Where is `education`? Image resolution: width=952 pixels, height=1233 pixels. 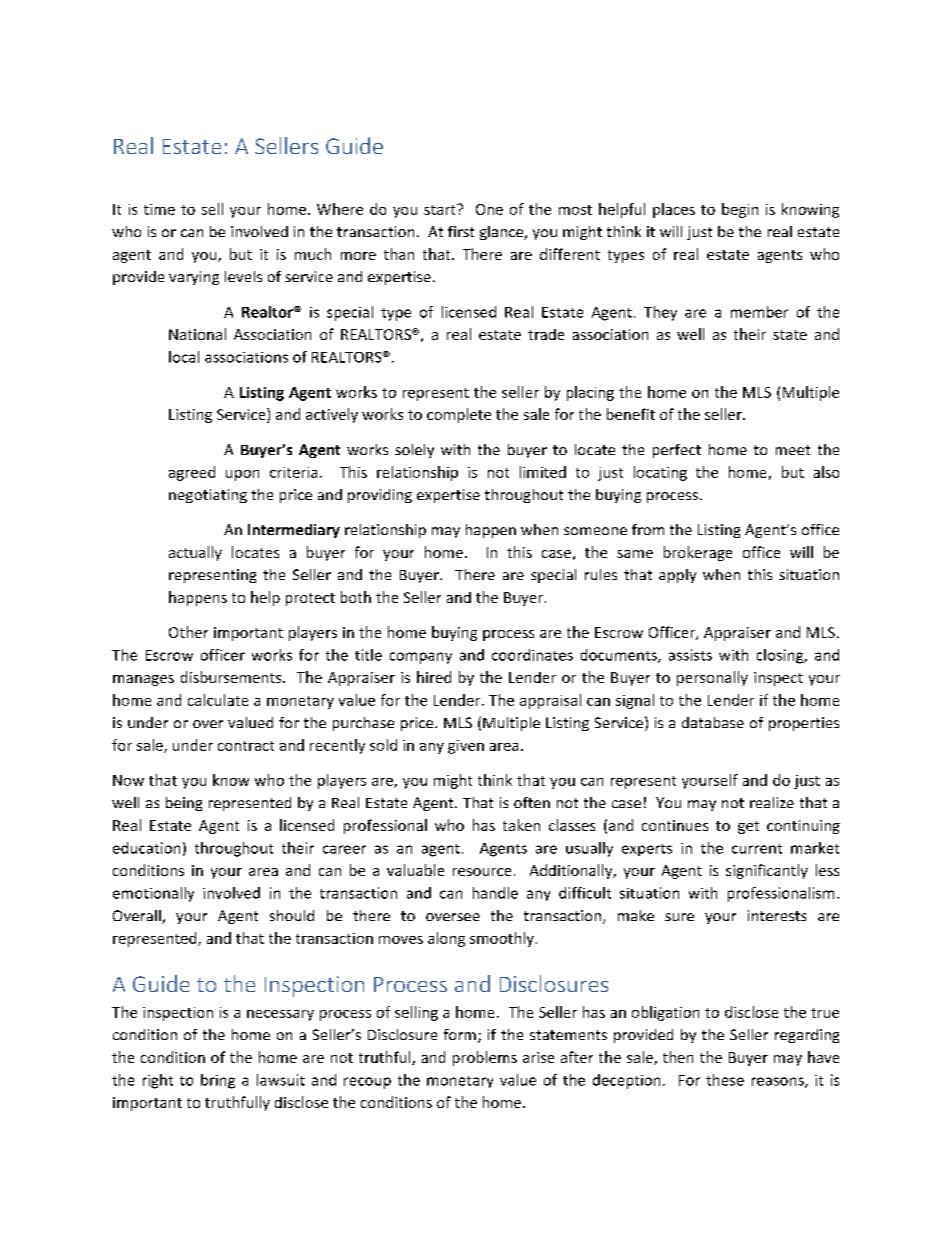 education is located at coordinates (146, 848).
